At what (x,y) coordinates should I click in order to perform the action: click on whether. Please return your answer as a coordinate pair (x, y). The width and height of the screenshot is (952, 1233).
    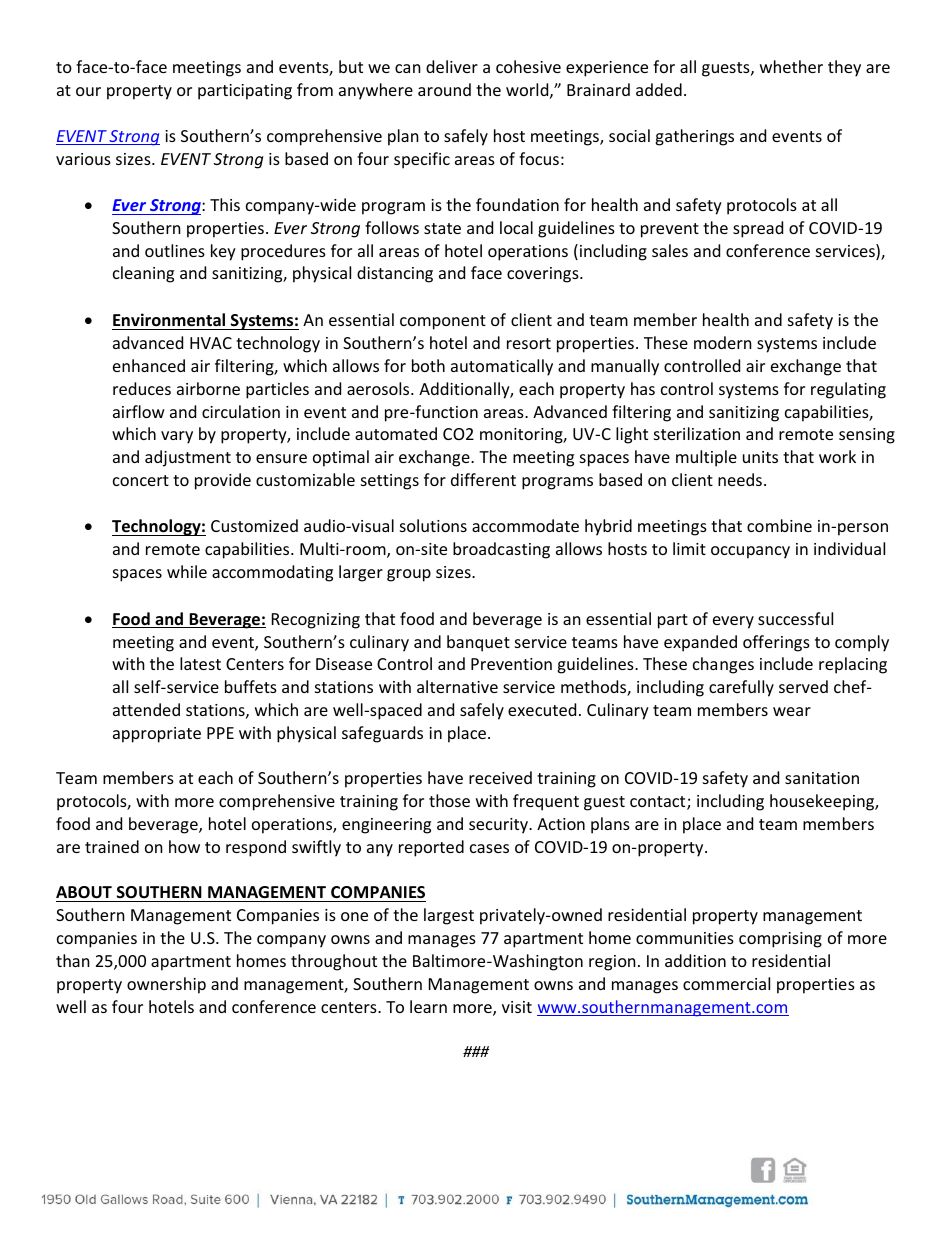
    Looking at the image, I should click on (791, 66).
